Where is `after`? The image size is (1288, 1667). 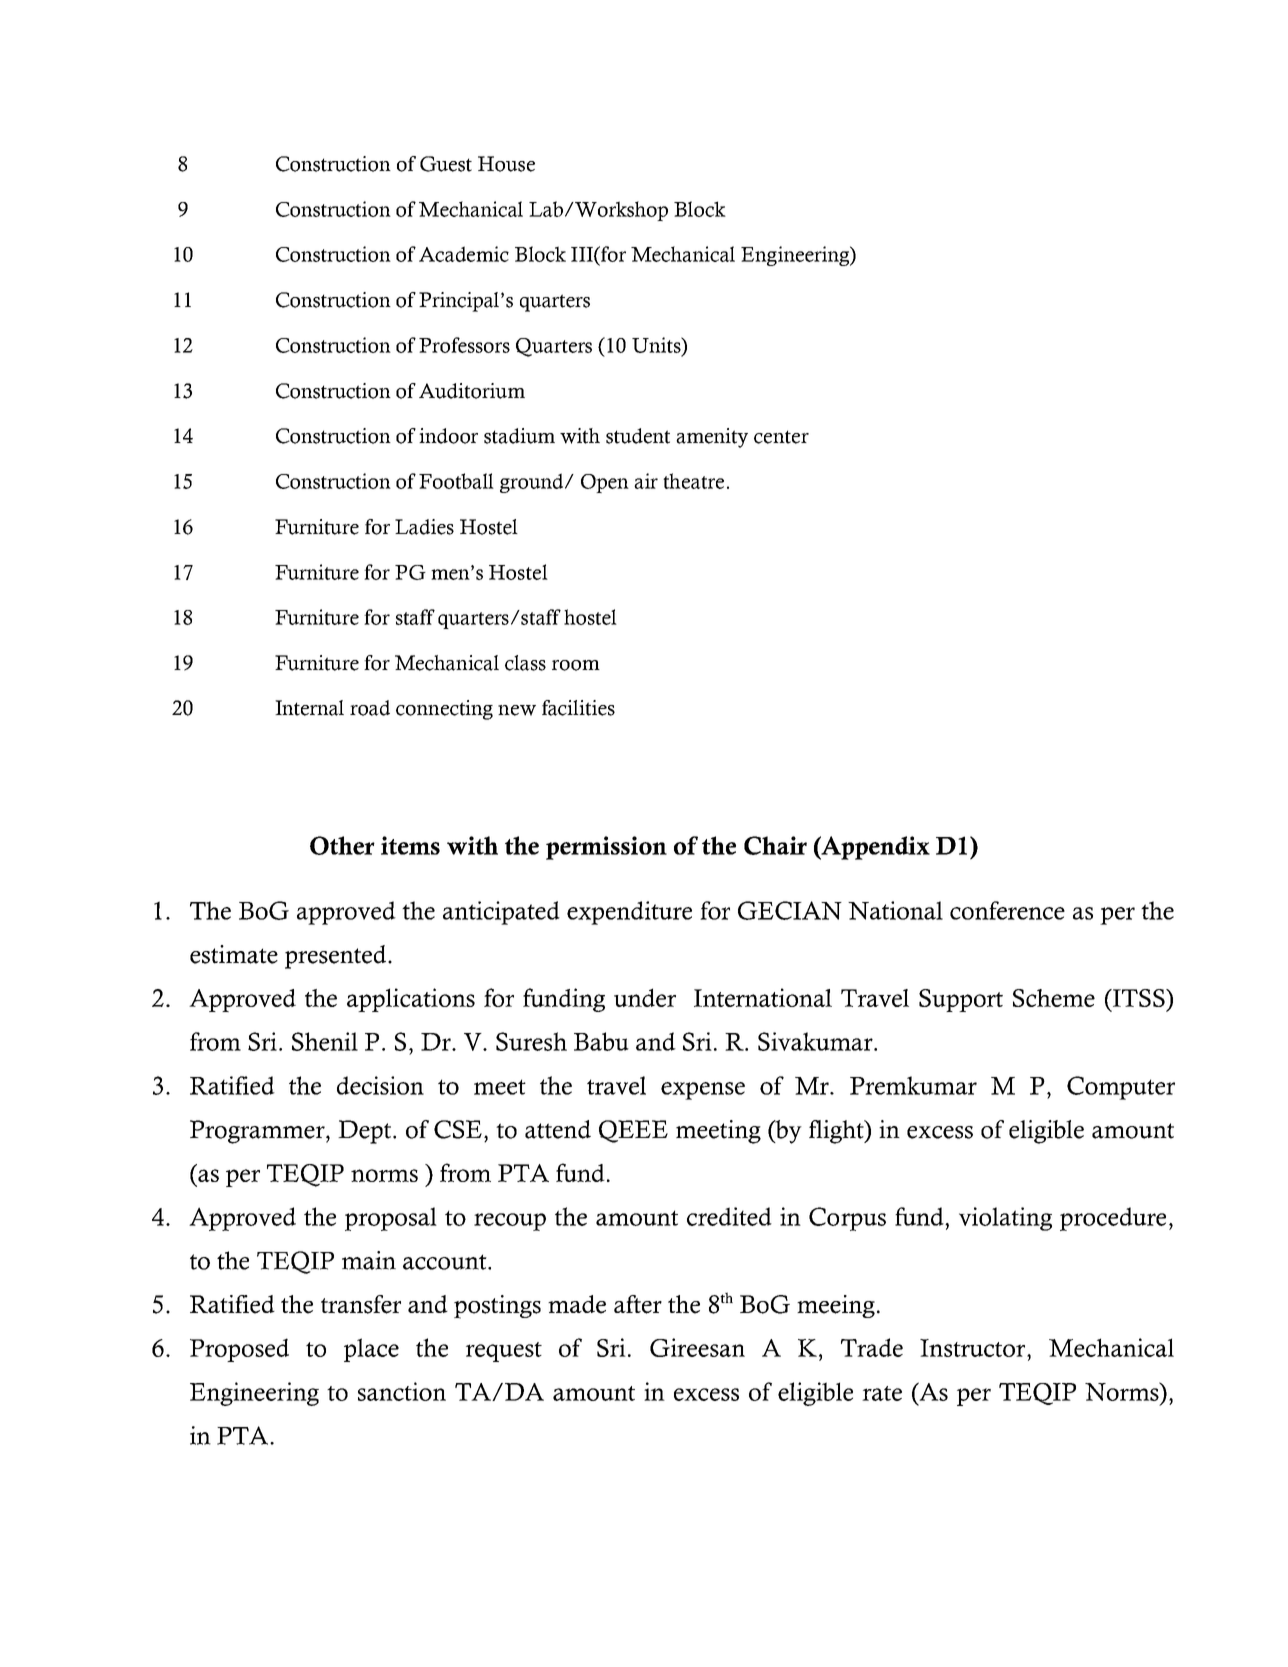
after is located at coordinates (638, 1304).
